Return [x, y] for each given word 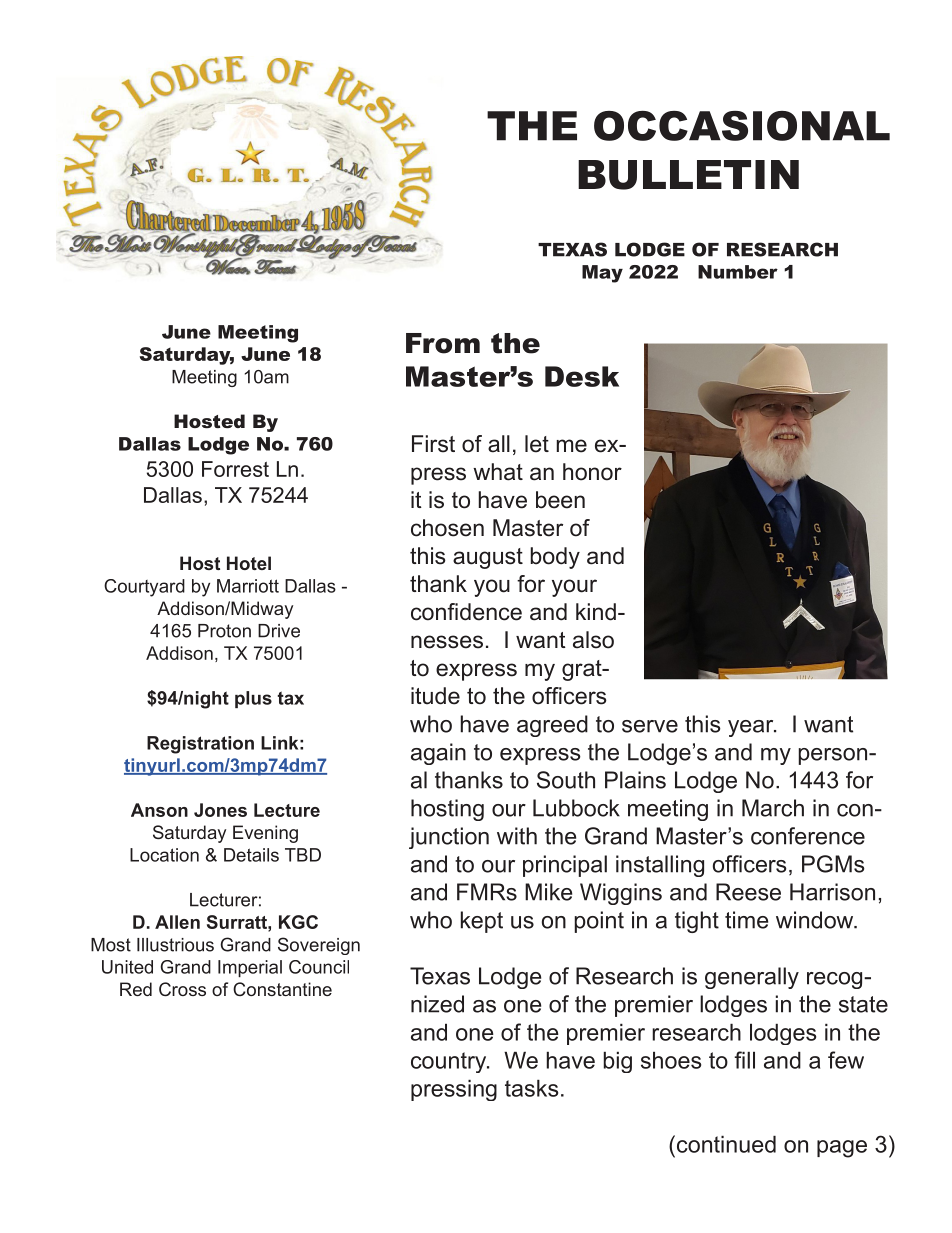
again [438, 754]
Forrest [235, 469]
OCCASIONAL [742, 126]
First [433, 444]
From [443, 343]
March [773, 808]
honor [592, 472]
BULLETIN [688, 175]
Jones [220, 810]
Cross [182, 989]
